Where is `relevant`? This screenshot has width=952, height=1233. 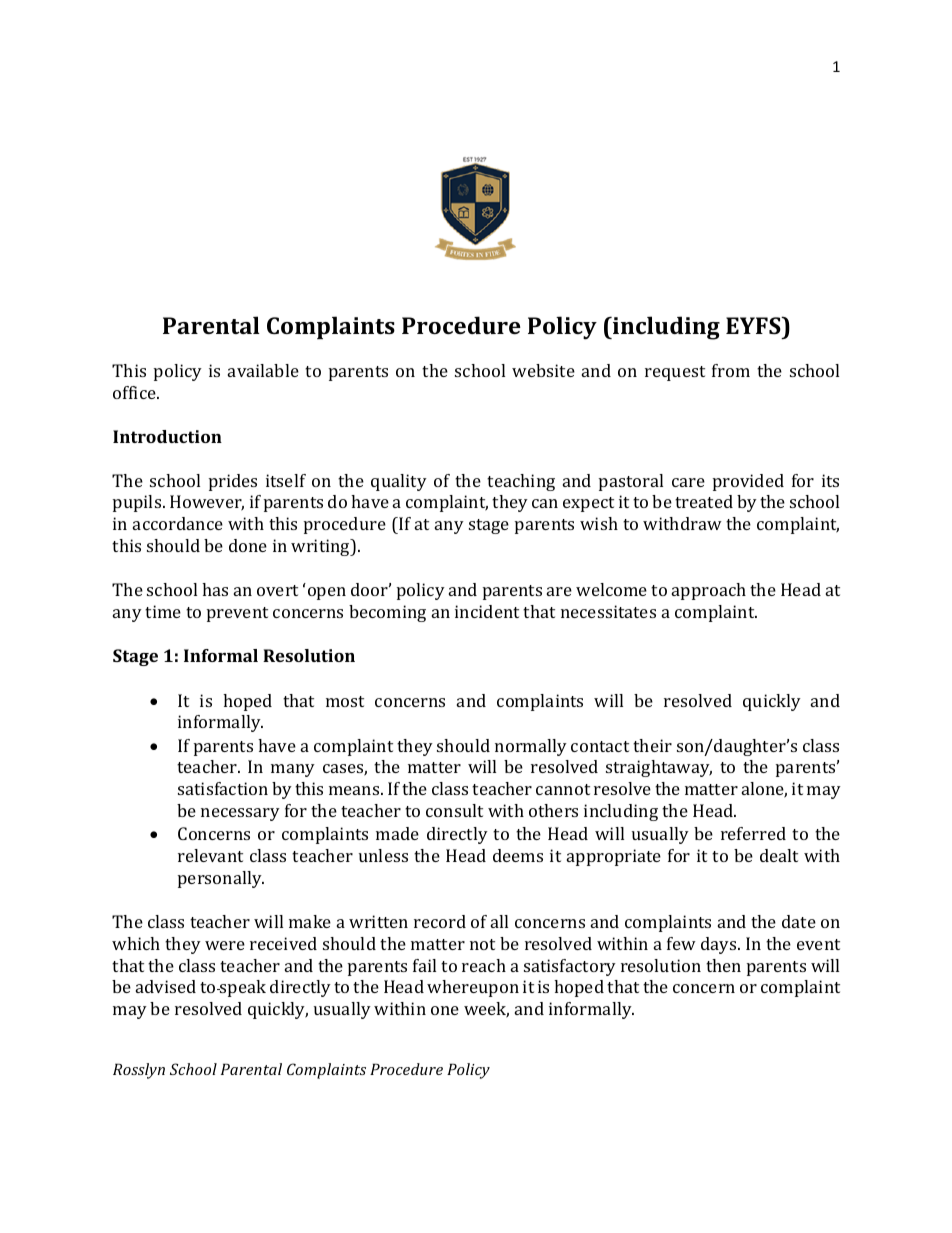
relevant is located at coordinates (210, 855).
